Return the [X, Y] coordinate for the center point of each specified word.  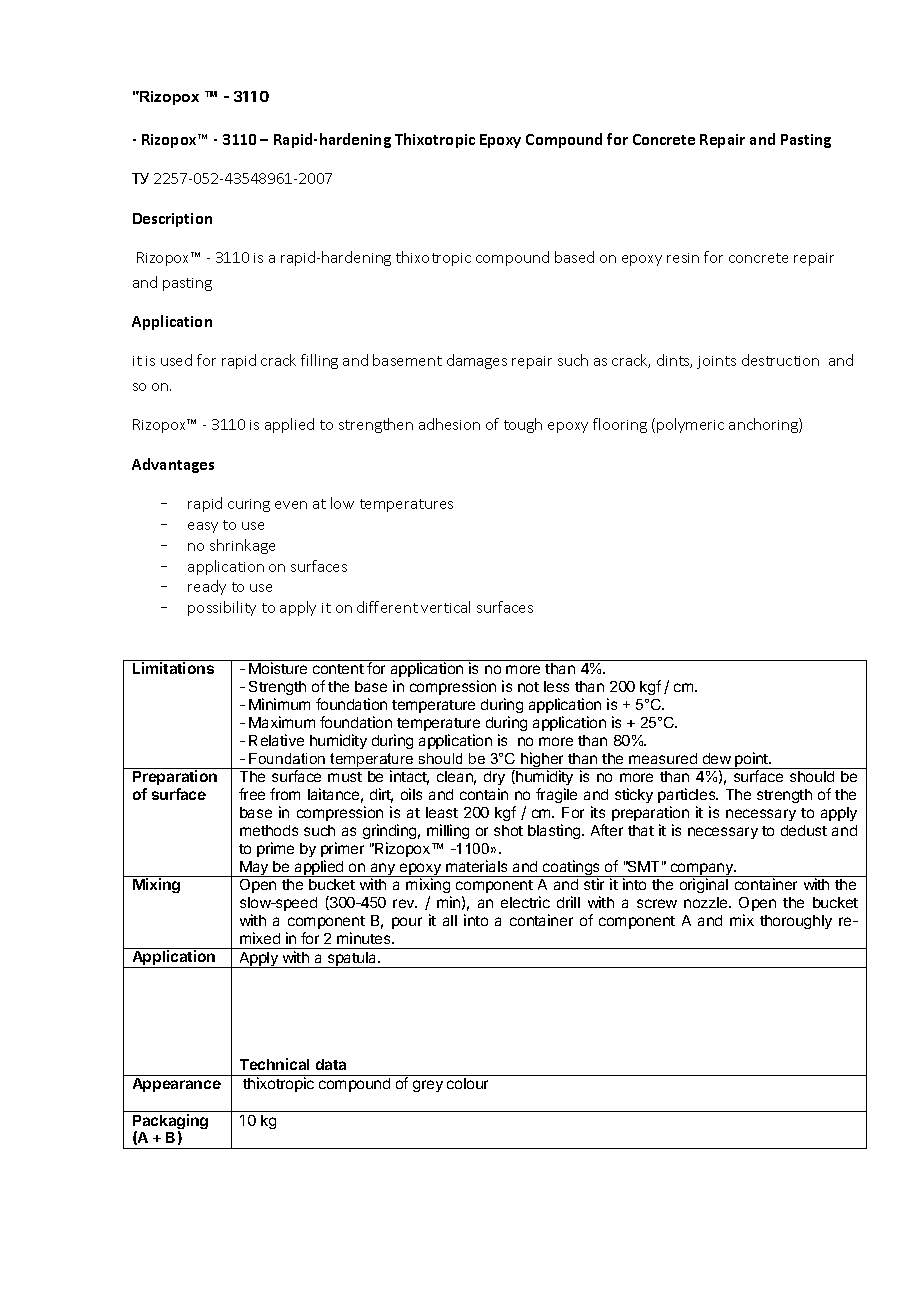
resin [683, 258]
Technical [274, 1064]
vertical [445, 607]
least [442, 812]
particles [688, 795]
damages [477, 361]
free [252, 794]
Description [172, 220]
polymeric [690, 425]
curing [249, 505]
